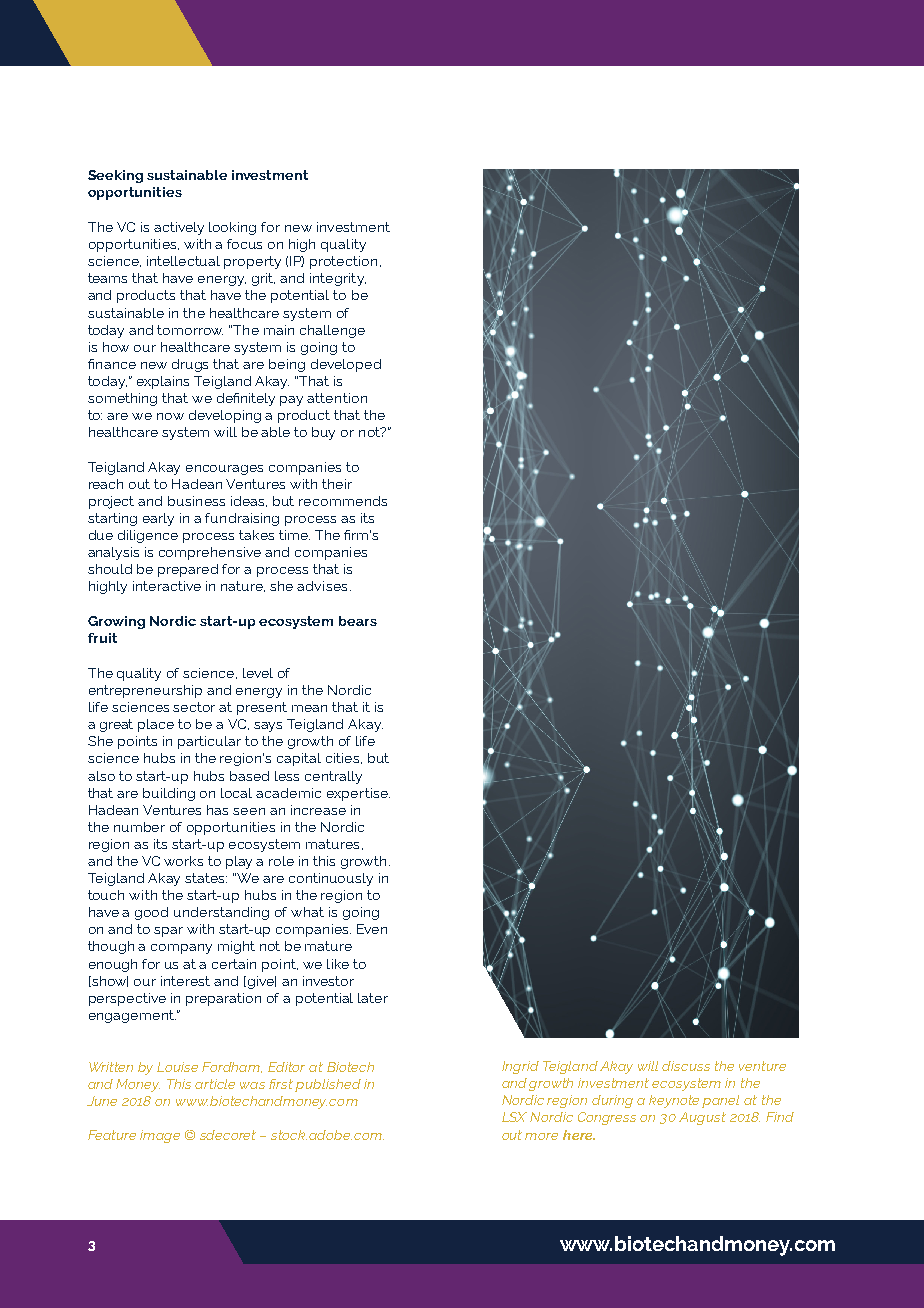 This document has height=1308, width=924. Describe the element at coordinates (358, 621) in the document. I see `bears` at that location.
